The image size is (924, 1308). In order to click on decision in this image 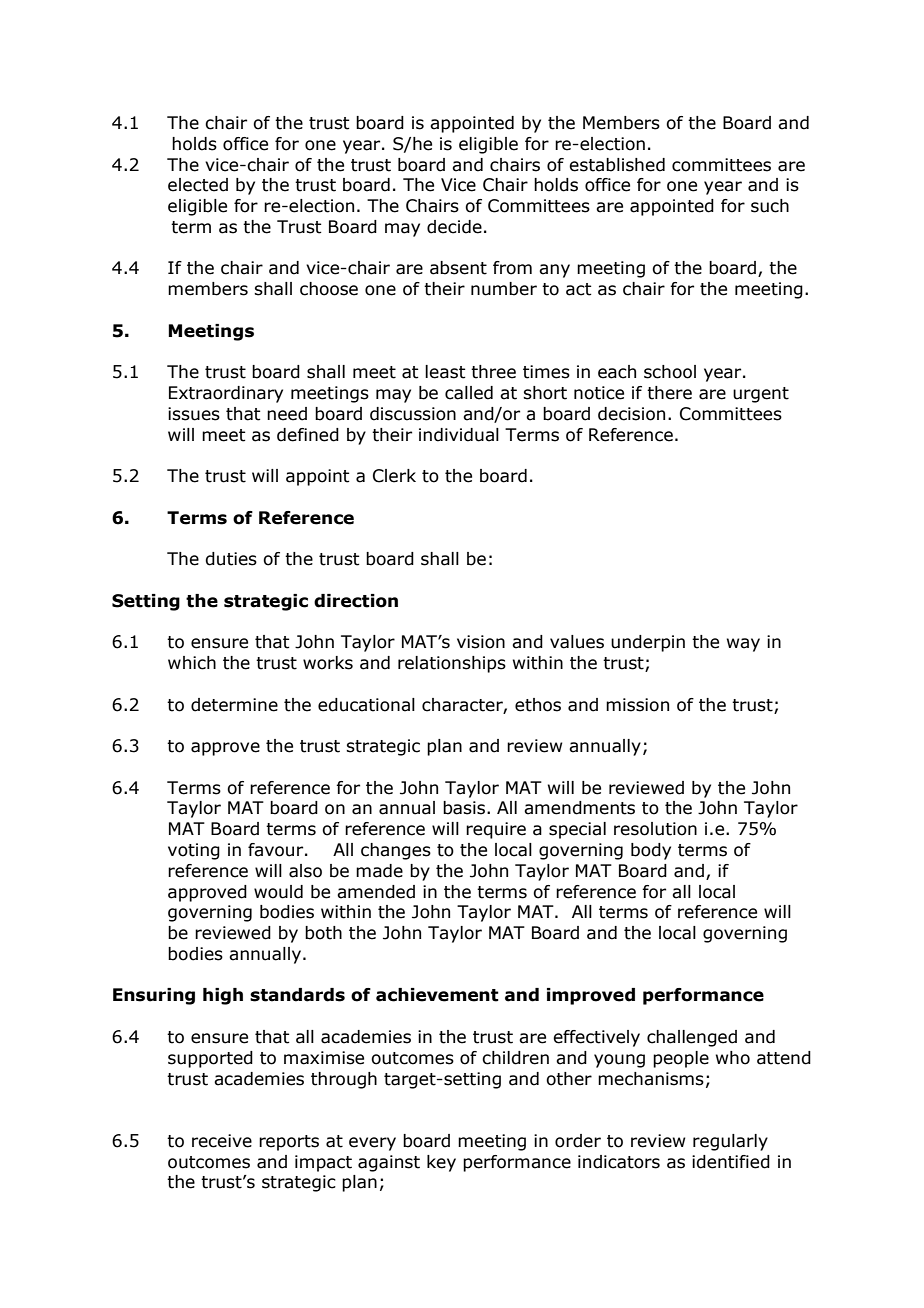, I will do `click(631, 414)`.
